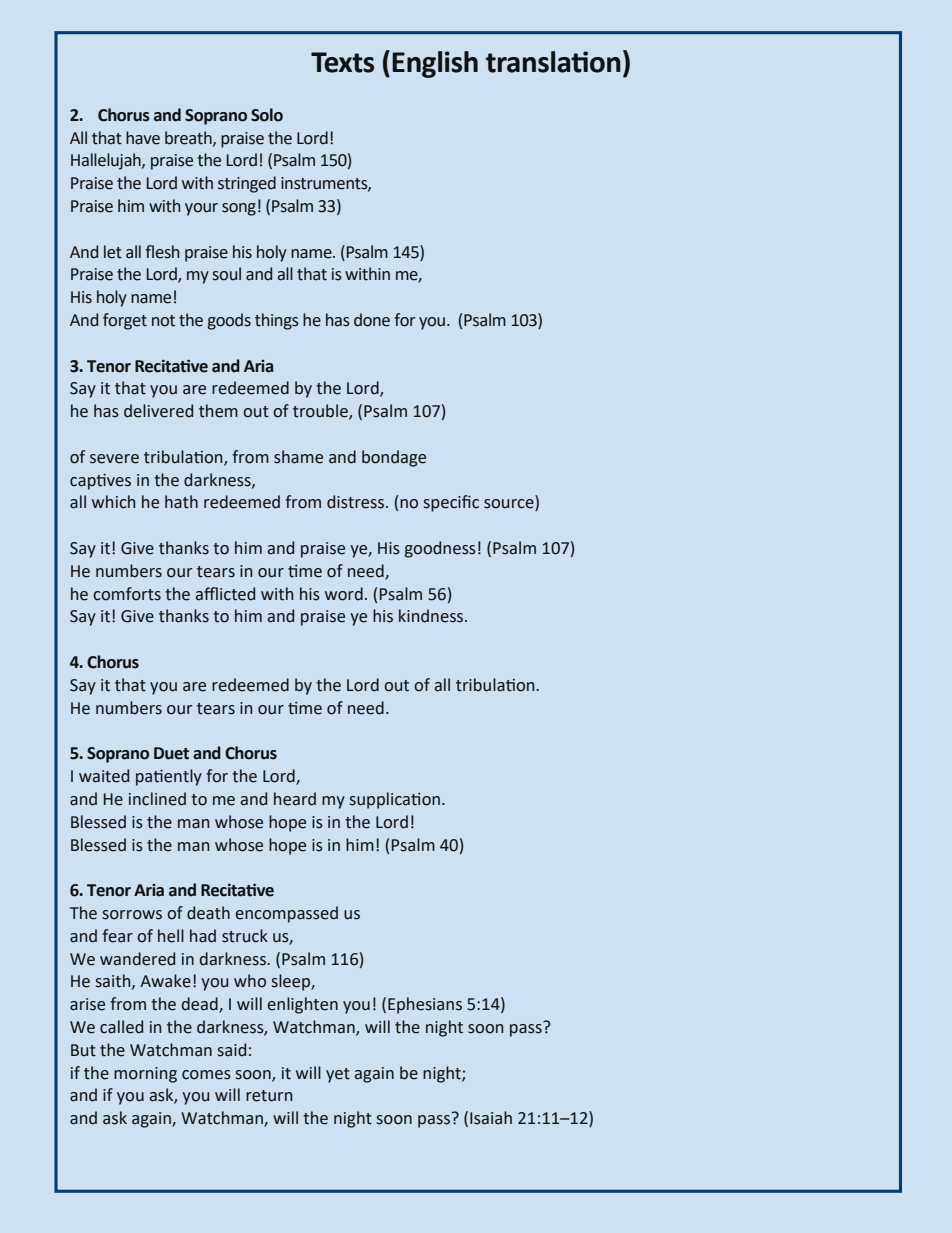 This image has width=952, height=1233. Describe the element at coordinates (425, 1005) in the image. I see `Ephesians` at that location.
